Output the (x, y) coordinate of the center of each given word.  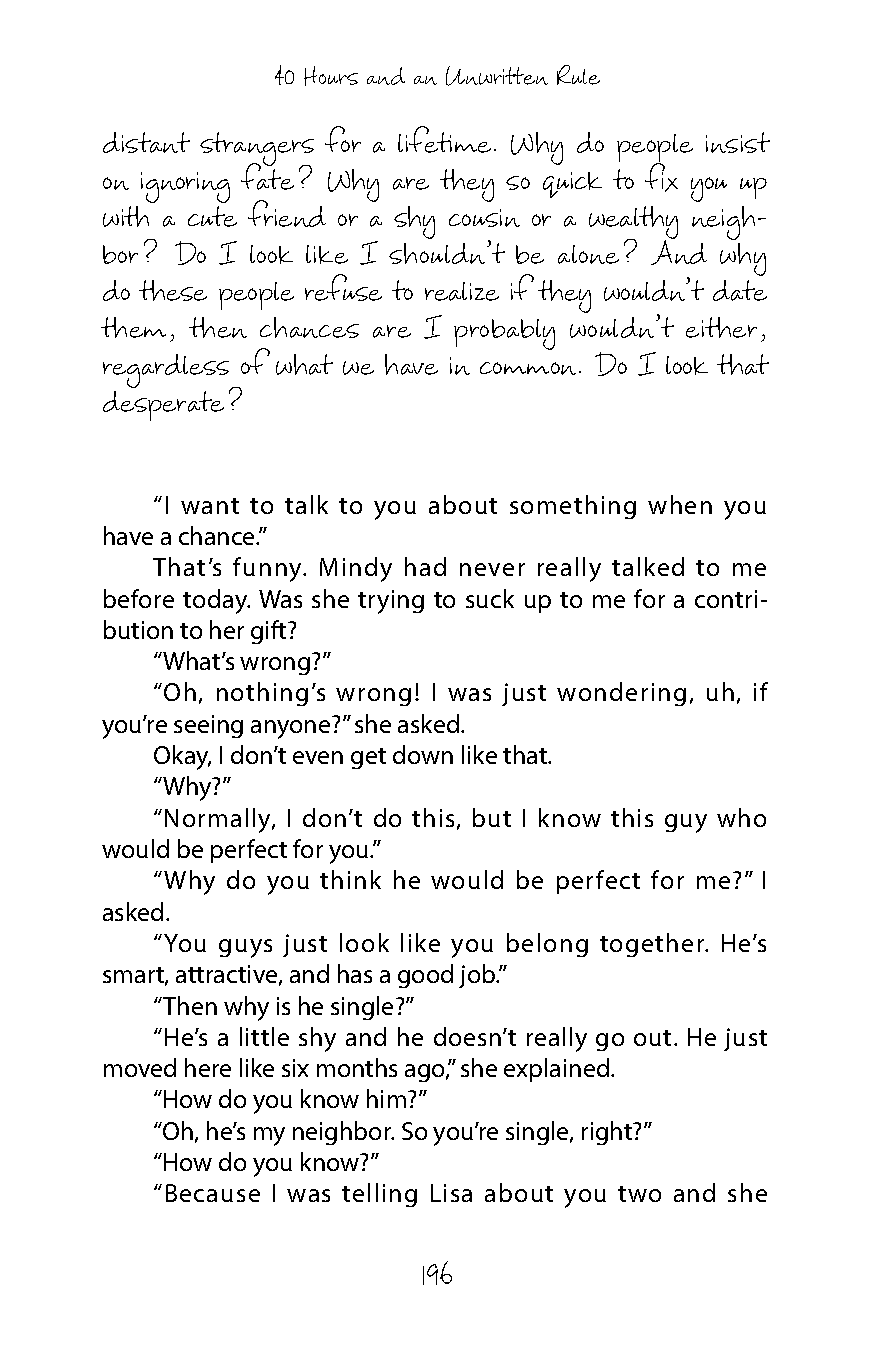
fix (661, 176)
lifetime (444, 139)
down (423, 754)
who (741, 817)
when (680, 504)
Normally (219, 820)
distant (146, 142)
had (425, 566)
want (210, 506)
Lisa (451, 1193)
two (639, 1194)
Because (213, 1193)
